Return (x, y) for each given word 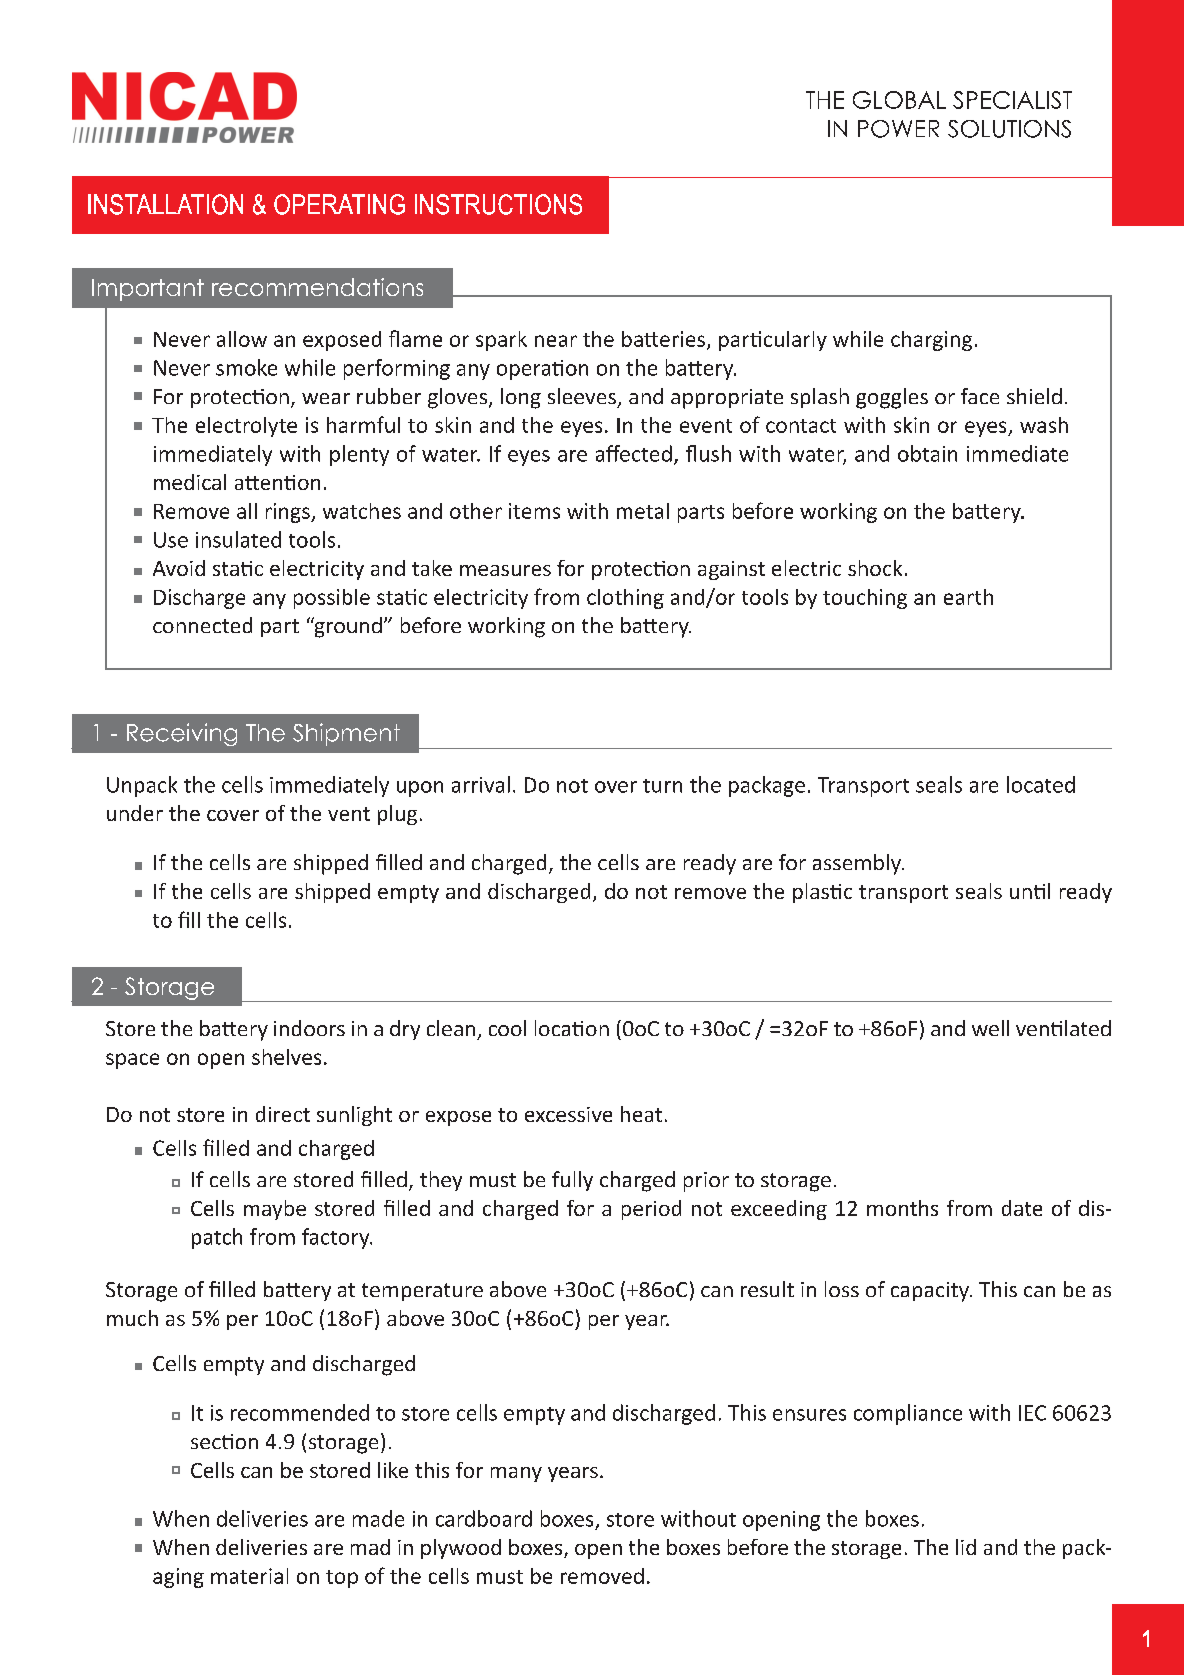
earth (968, 597)
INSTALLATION (165, 204)
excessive (568, 1114)
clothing (625, 599)
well (990, 1028)
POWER (898, 129)
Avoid (179, 568)
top (342, 1579)
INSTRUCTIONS (498, 204)
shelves (286, 1057)
